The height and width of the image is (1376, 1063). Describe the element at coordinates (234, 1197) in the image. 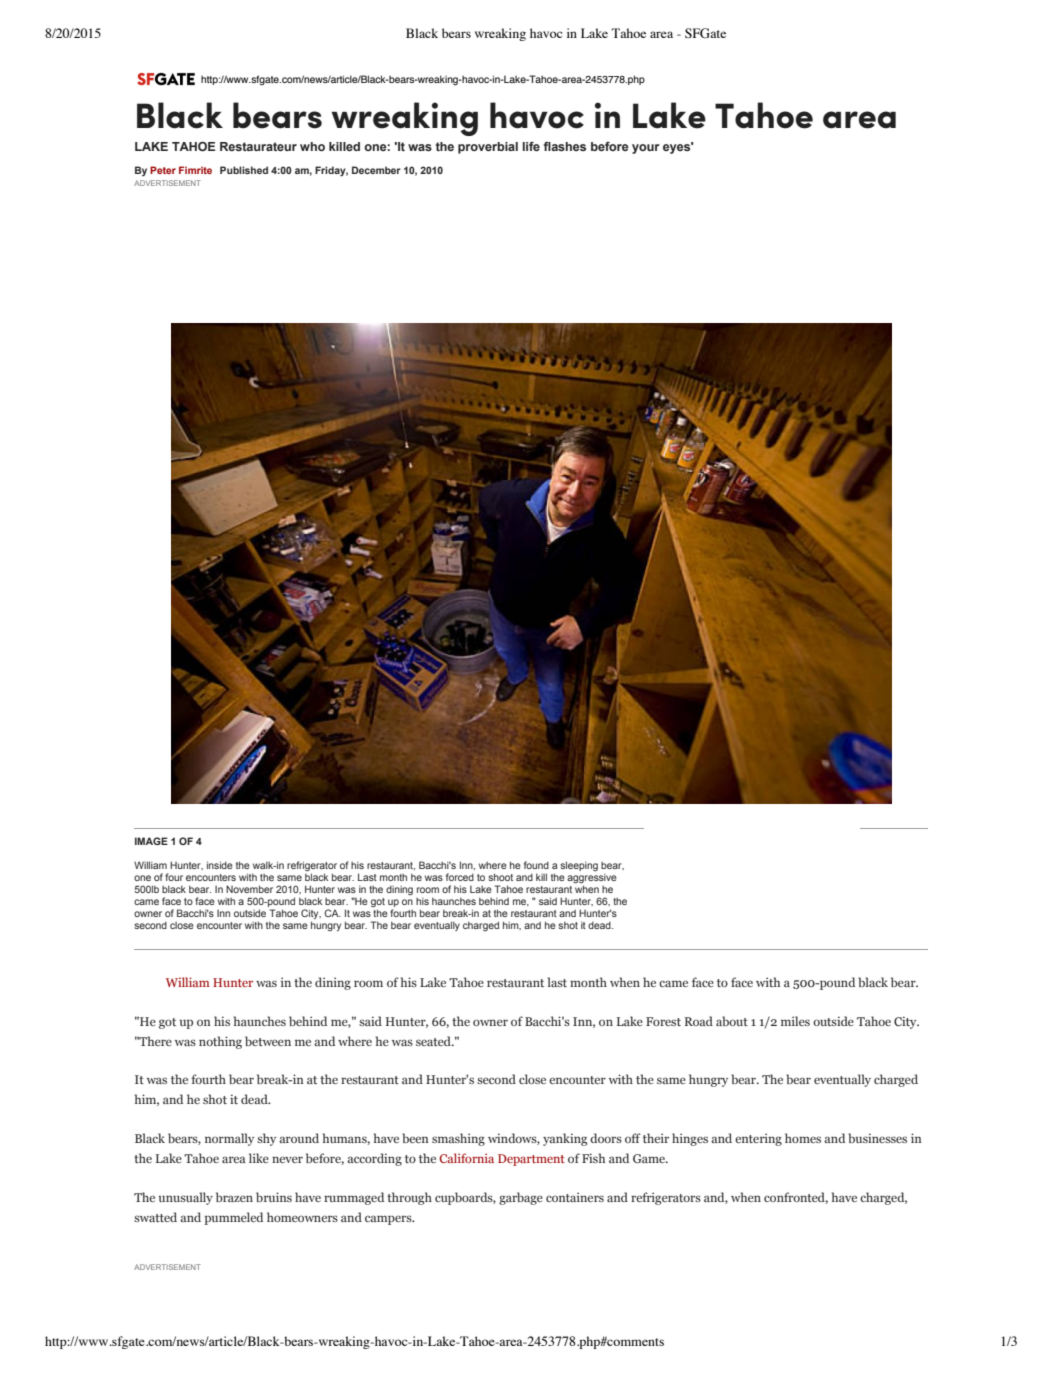

I see `brazen` at that location.
